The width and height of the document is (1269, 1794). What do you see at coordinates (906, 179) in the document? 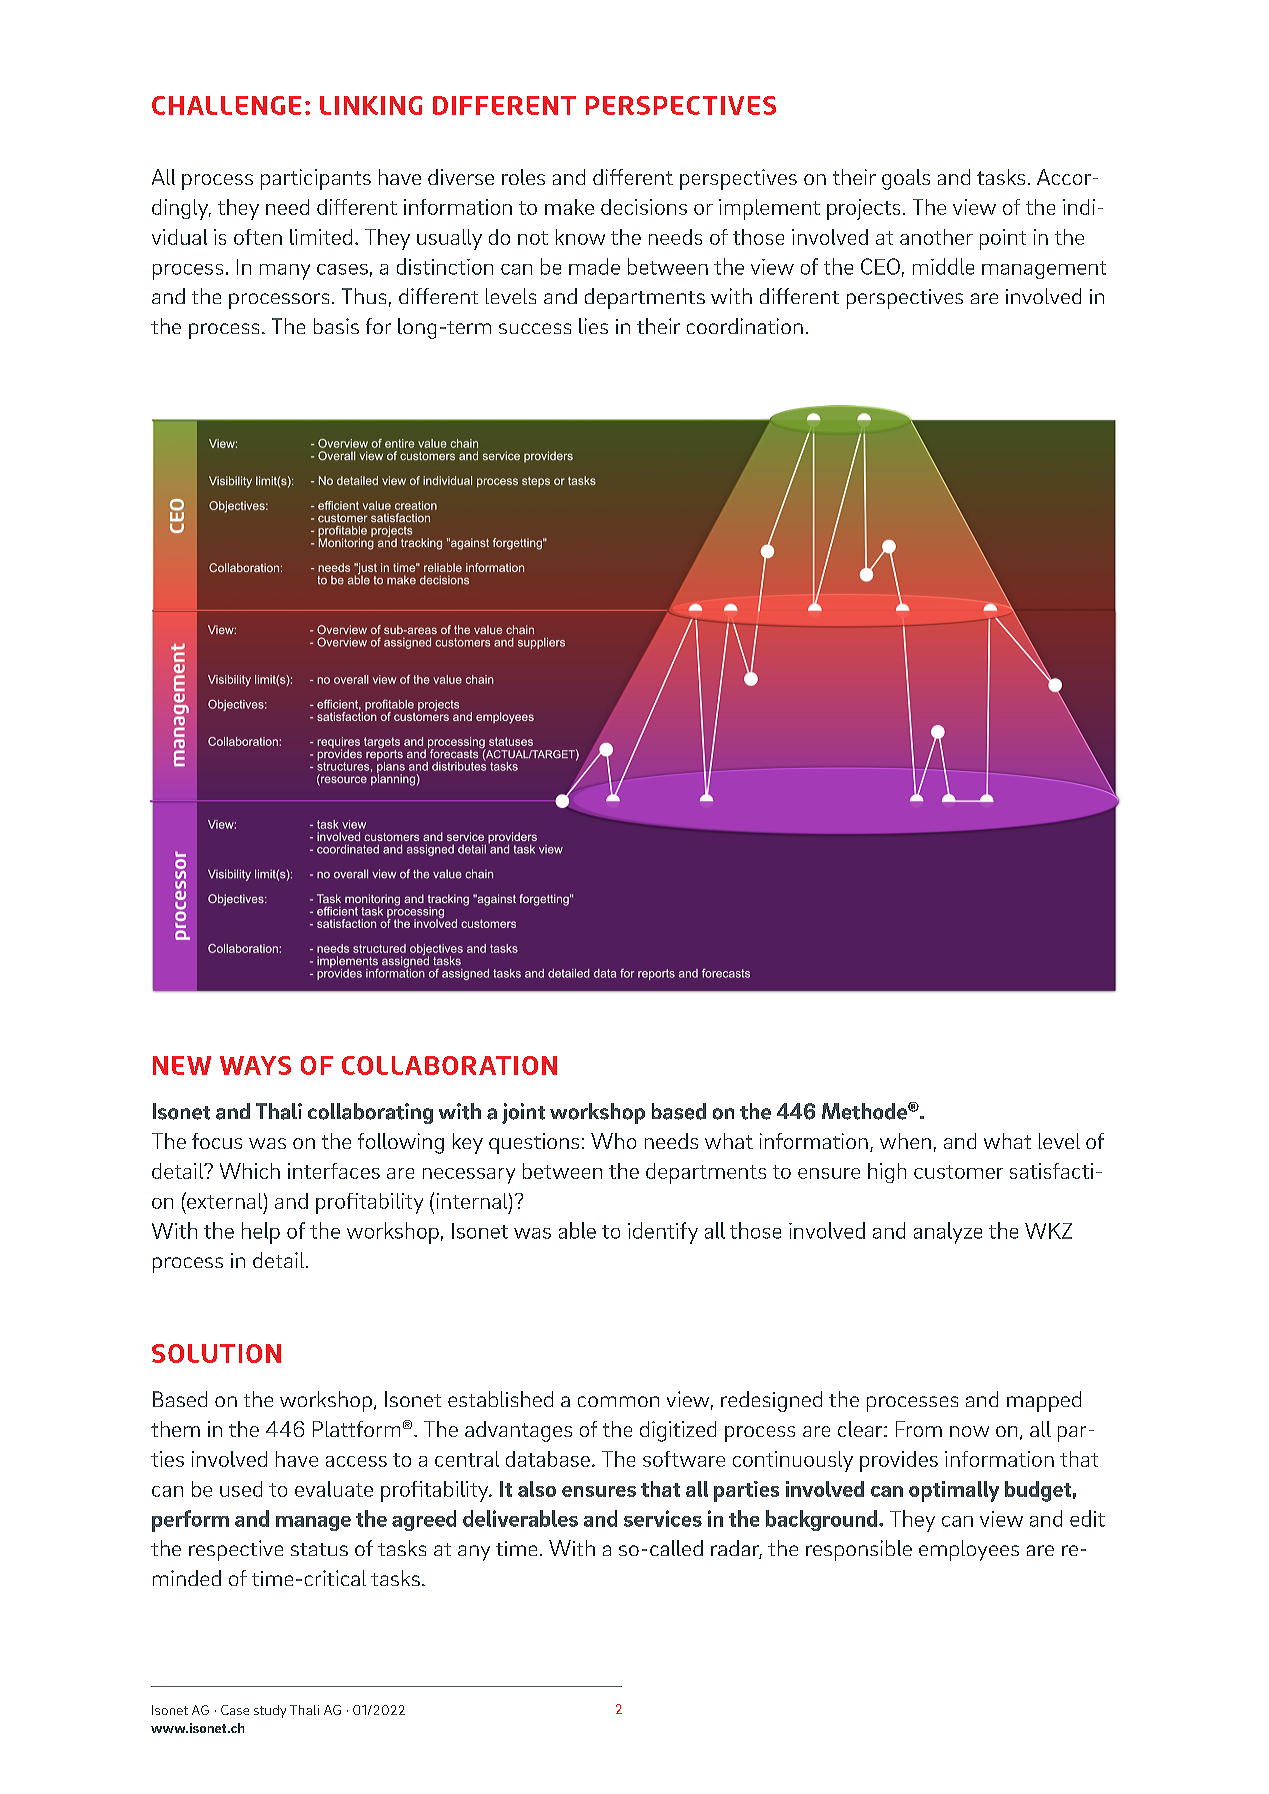
I see `goals` at bounding box center [906, 179].
